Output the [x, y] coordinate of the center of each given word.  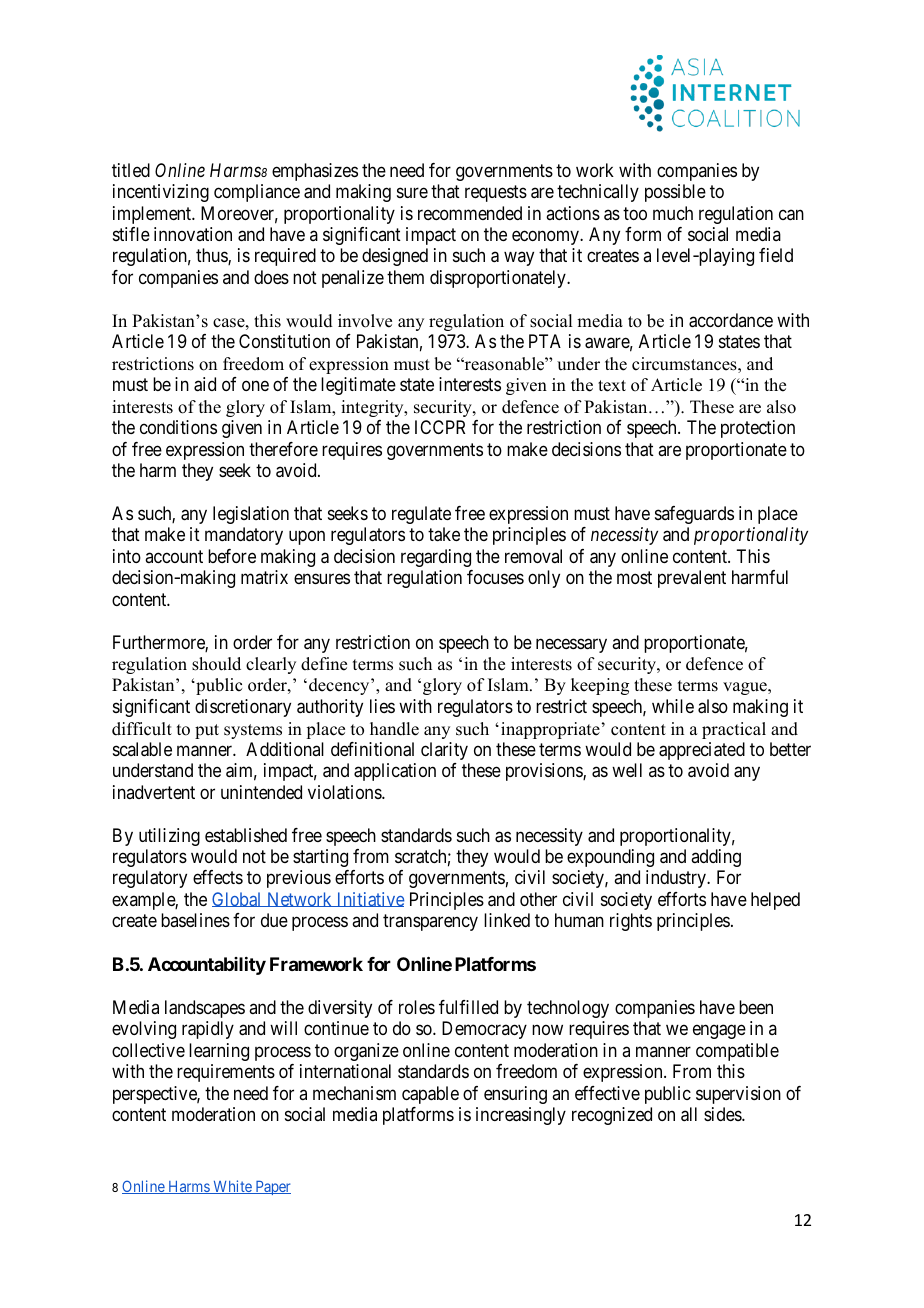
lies [382, 706]
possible [675, 193]
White [232, 1187]
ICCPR [440, 427]
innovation [193, 234]
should [216, 664]
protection [758, 429]
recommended [470, 213]
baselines [195, 920]
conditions [178, 427]
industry [677, 879]
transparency [430, 922]
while [673, 706]
